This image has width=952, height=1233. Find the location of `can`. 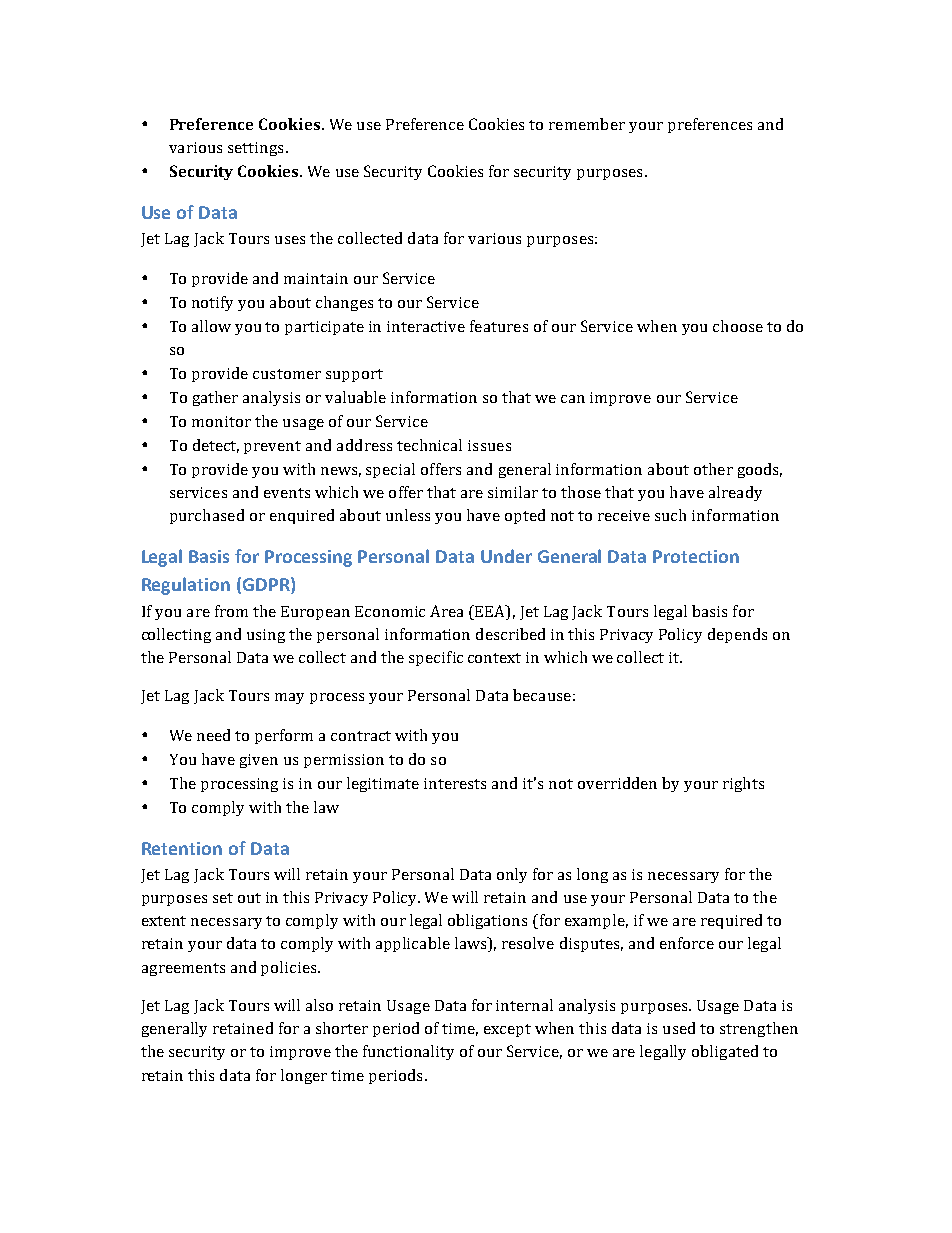

can is located at coordinates (573, 399).
